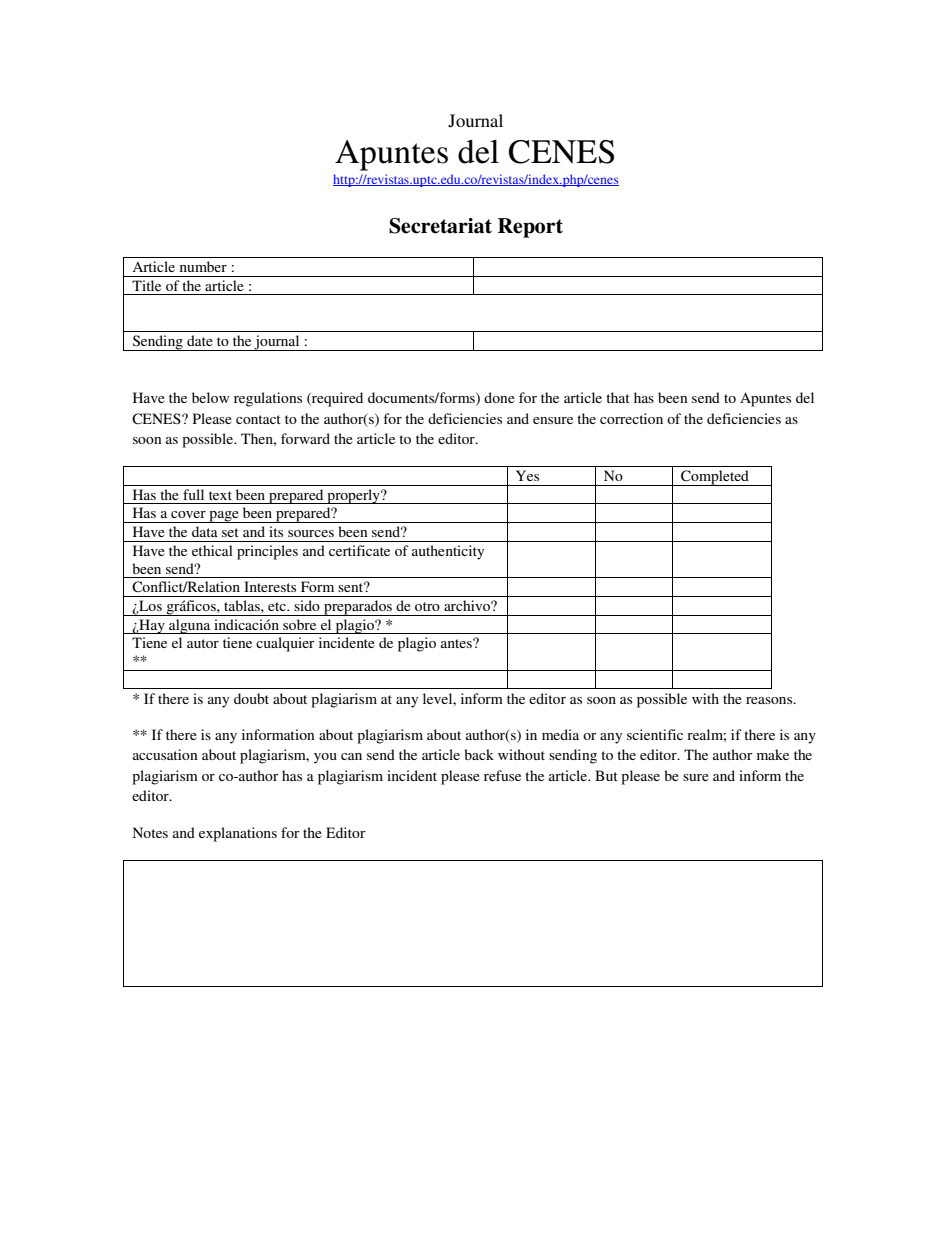 The width and height of the page is (952, 1233). What do you see at coordinates (258, 419) in the page?
I see `contact` at bounding box center [258, 419].
